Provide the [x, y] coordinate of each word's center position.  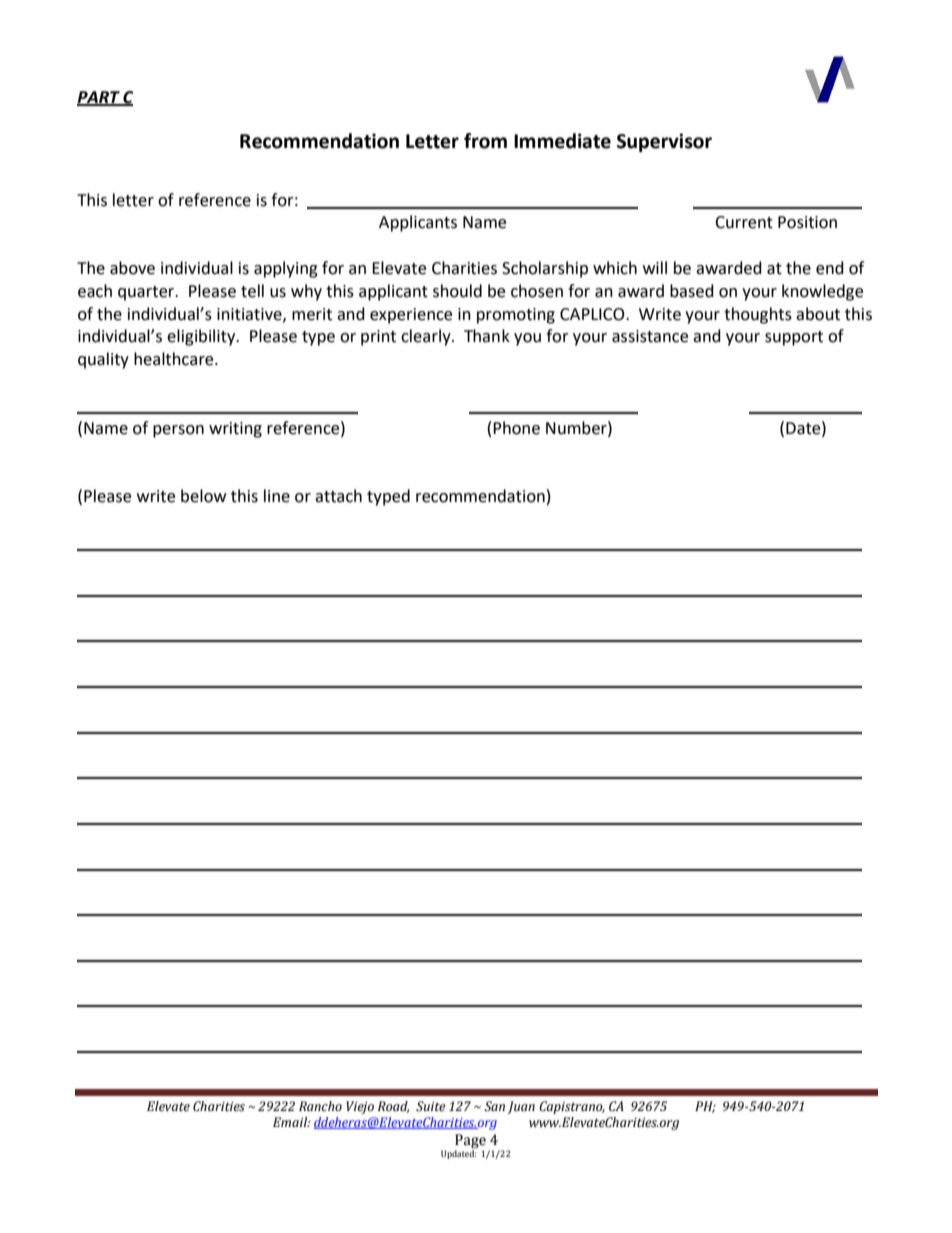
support [794, 338]
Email [291, 1122]
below [203, 496]
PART [99, 98]
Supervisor [664, 142]
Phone [516, 428]
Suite [431, 1106]
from [485, 141]
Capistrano [572, 1107]
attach [338, 496]
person [178, 431]
